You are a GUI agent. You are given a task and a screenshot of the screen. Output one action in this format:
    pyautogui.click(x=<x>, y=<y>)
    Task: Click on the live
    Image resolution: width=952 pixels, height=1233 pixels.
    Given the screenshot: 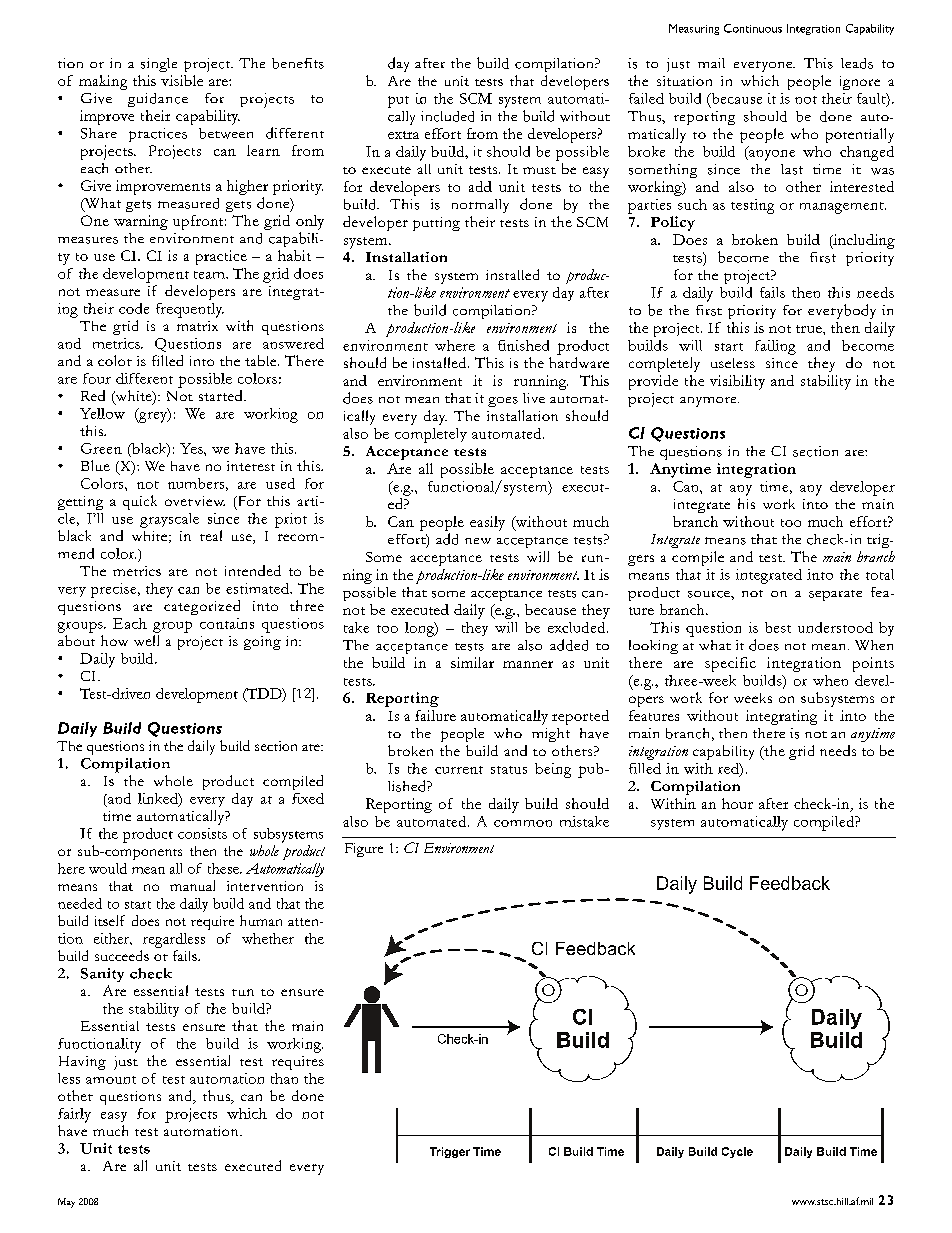 What is the action you would take?
    pyautogui.click(x=534, y=398)
